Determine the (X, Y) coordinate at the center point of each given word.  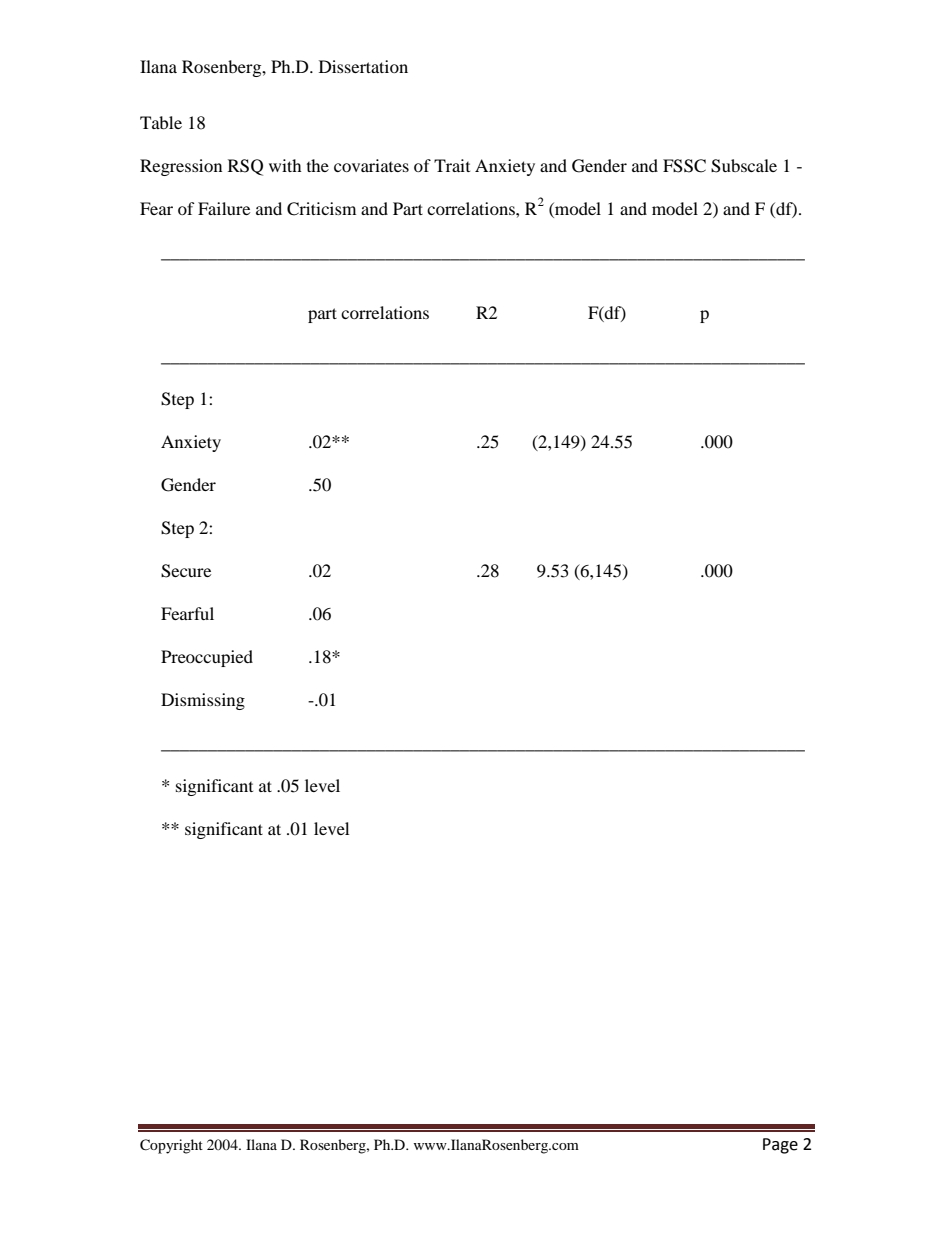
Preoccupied (207, 658)
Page (780, 1146)
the (318, 165)
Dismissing (203, 701)
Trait (452, 165)
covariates (371, 165)
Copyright (171, 1146)
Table (161, 122)
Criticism (321, 209)
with (285, 165)
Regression (181, 167)
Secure (186, 571)
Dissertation (363, 66)
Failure (224, 208)
